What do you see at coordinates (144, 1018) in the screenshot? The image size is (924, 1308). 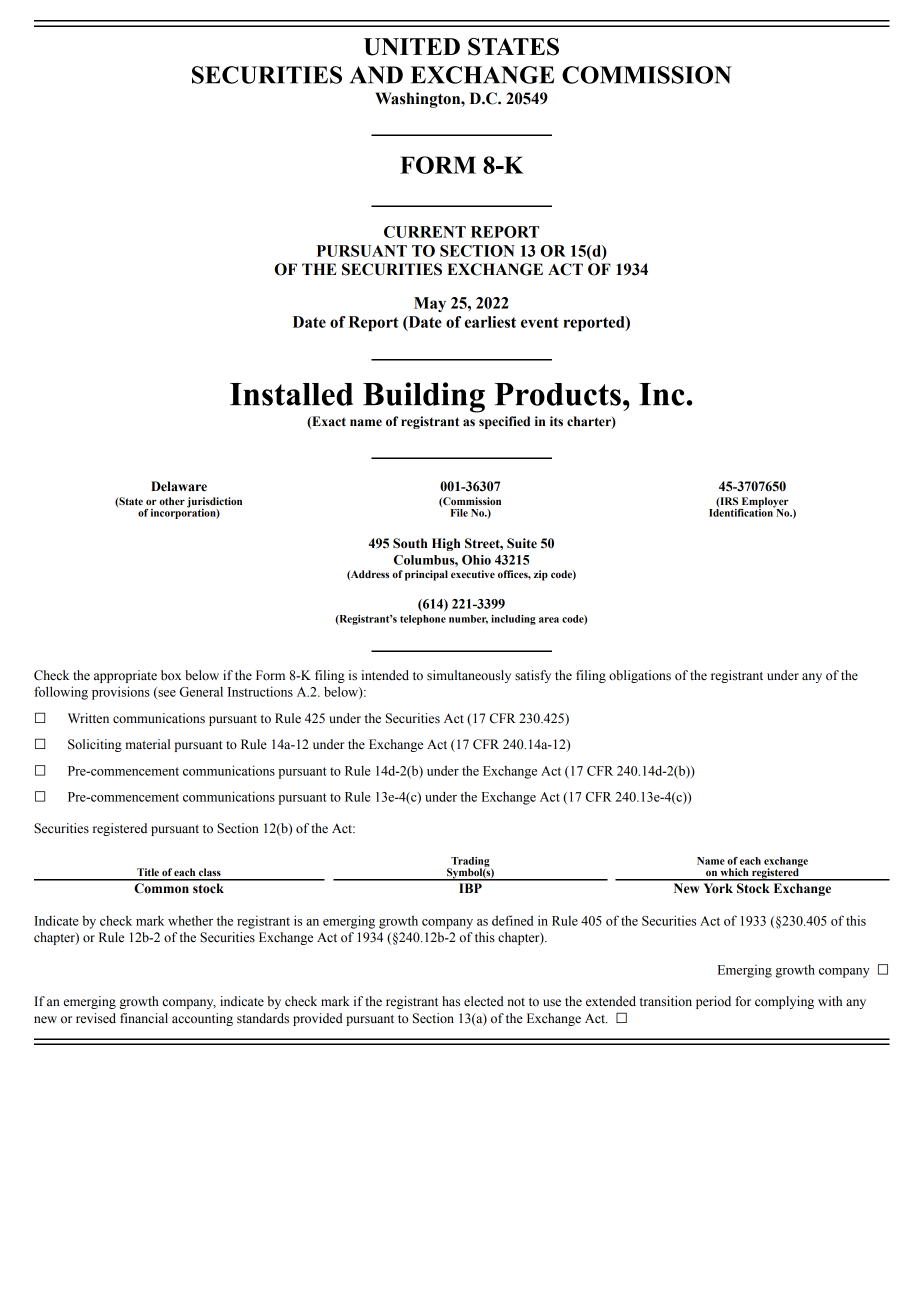 I see `financial` at bounding box center [144, 1018].
